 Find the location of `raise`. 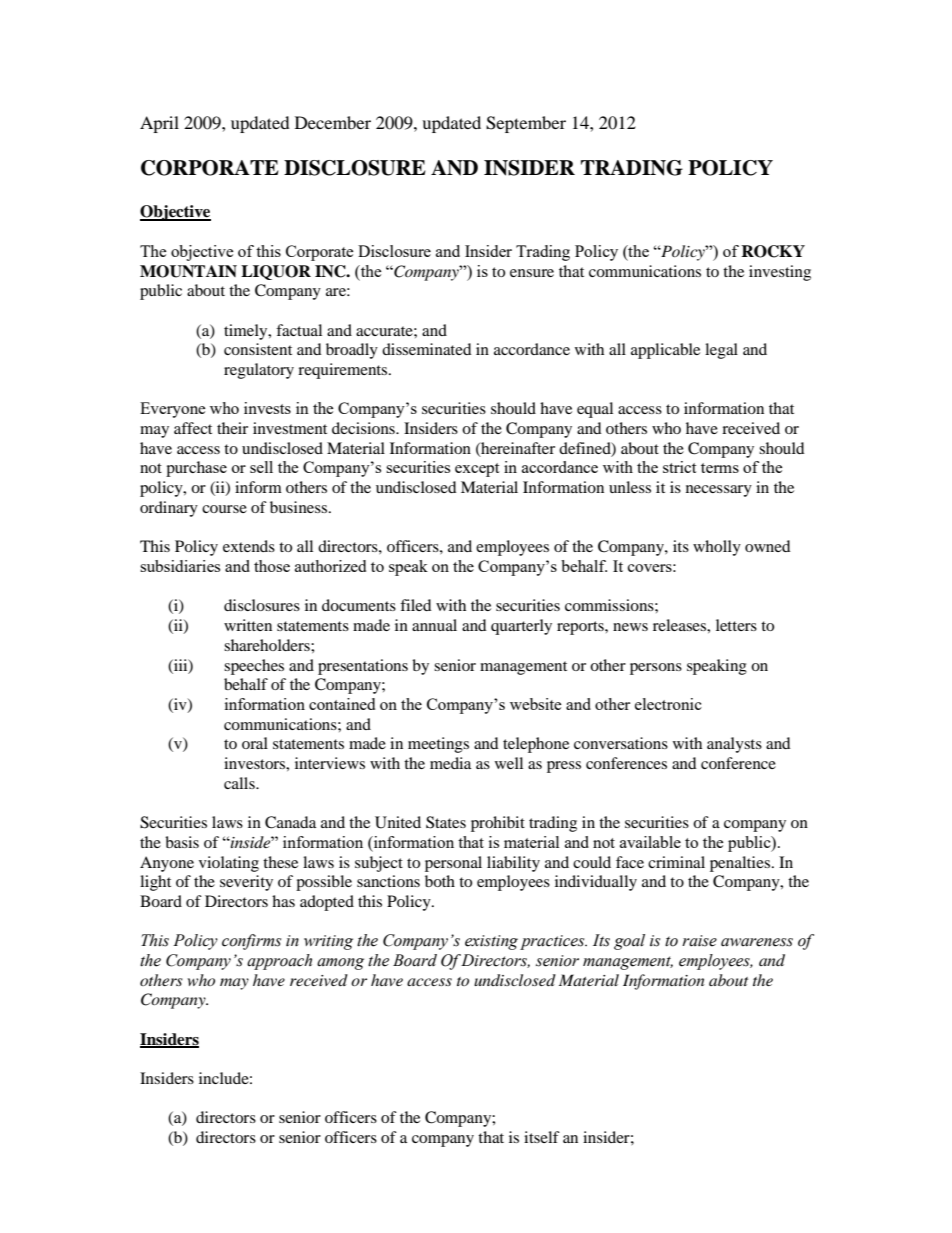

raise is located at coordinates (699, 941).
